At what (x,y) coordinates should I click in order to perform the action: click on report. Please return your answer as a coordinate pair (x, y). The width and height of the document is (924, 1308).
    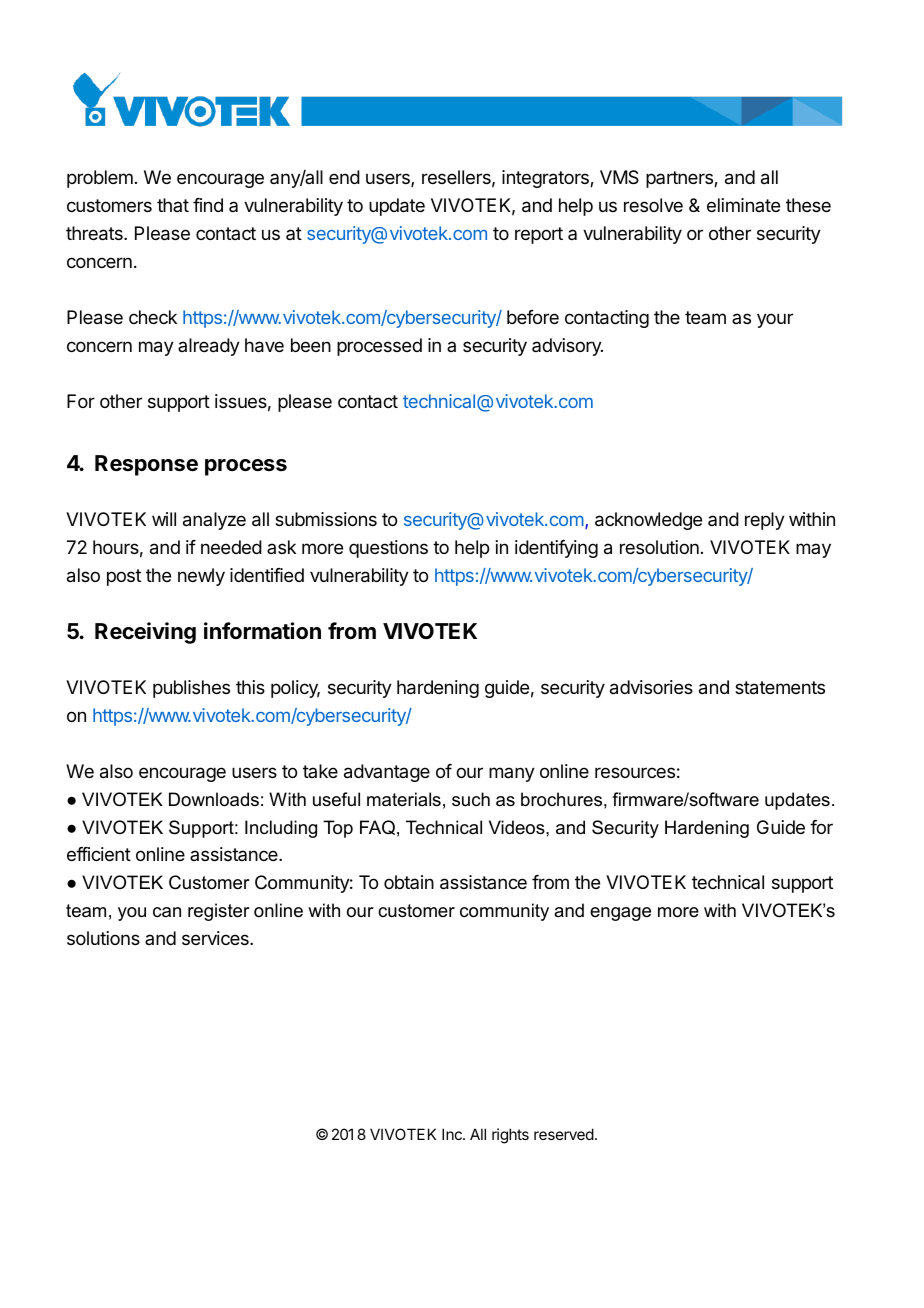
    Looking at the image, I should click on (539, 235).
